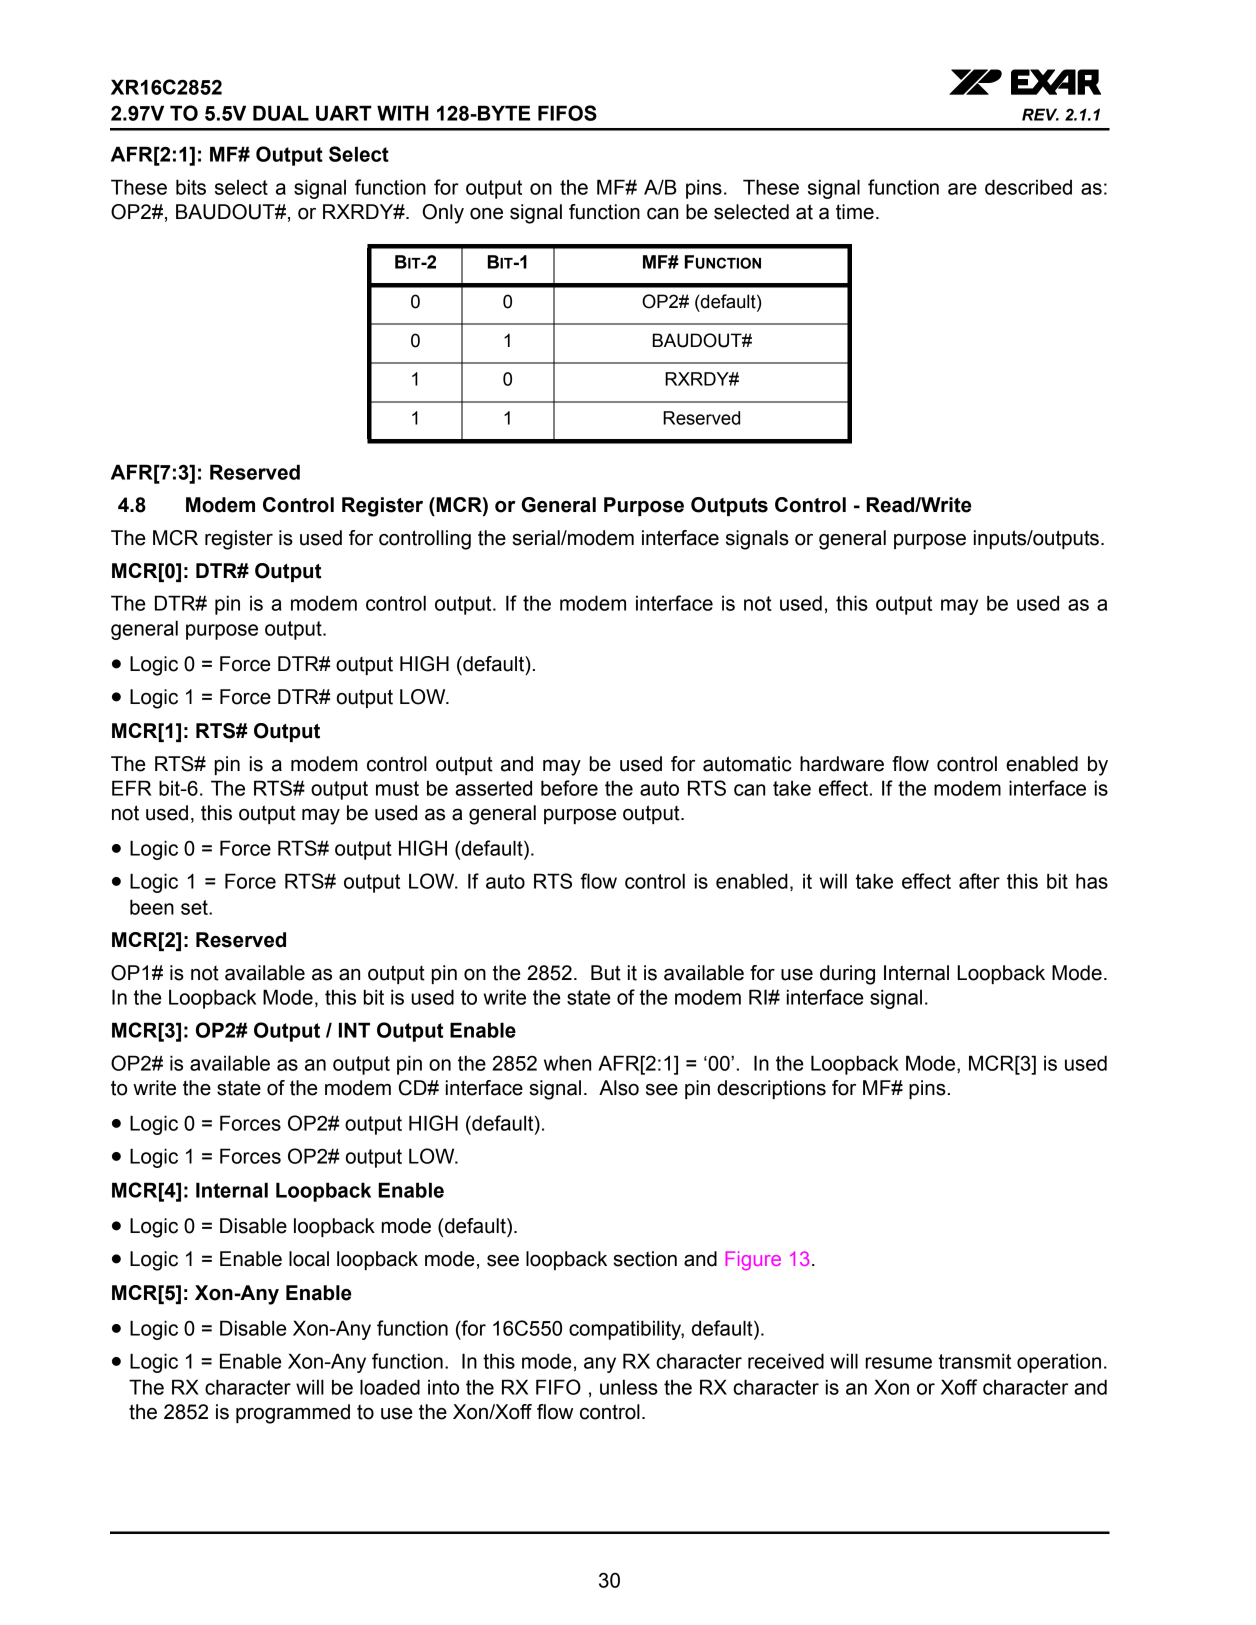 Image resolution: width=1256 pixels, height=1625 pixels. Describe the element at coordinates (486, 214) in the document. I see `one` at that location.
